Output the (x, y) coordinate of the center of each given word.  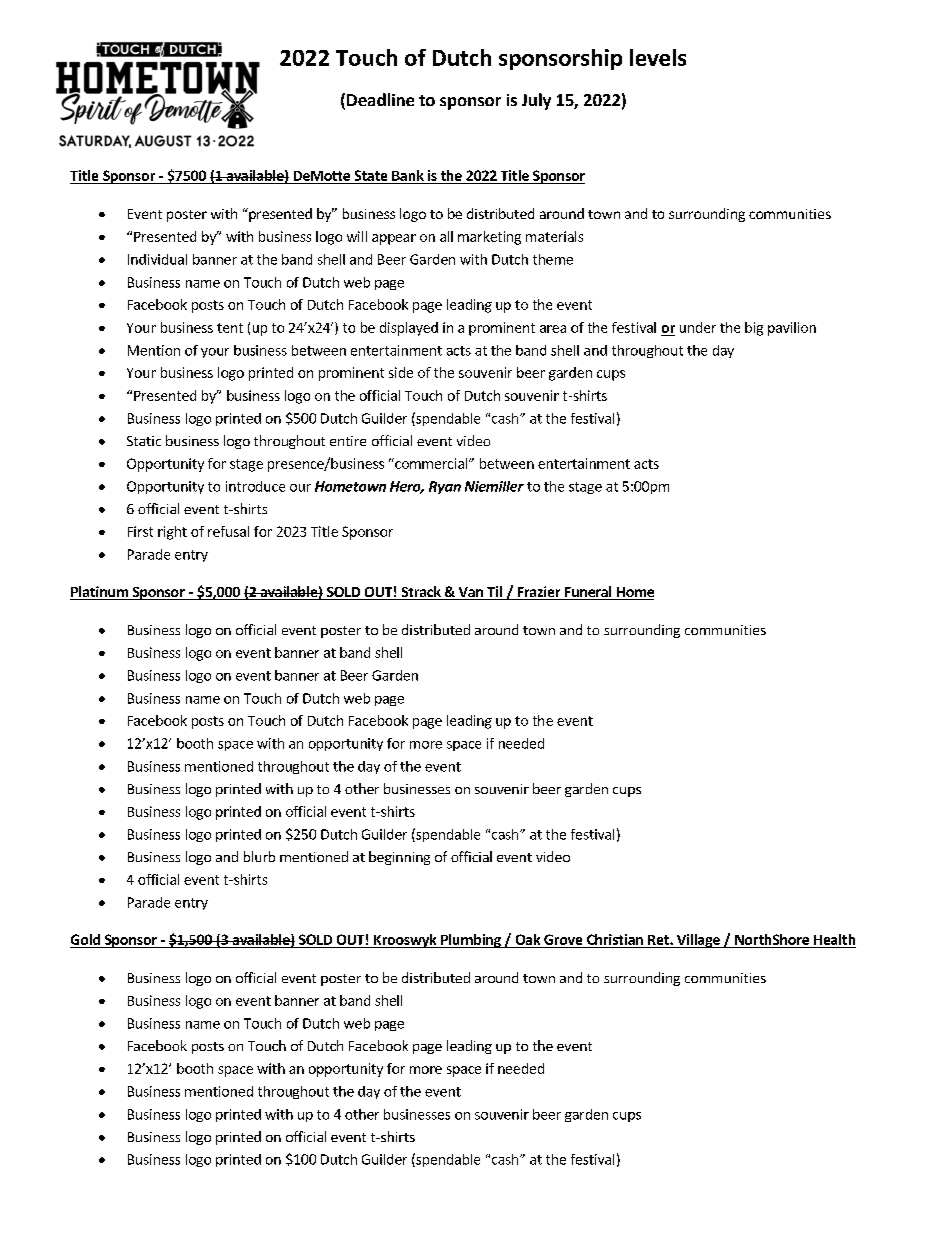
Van (470, 593)
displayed (409, 329)
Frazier (539, 593)
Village (698, 941)
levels (658, 57)
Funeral (588, 593)
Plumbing (471, 941)
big (754, 329)
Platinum (100, 593)
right (172, 533)
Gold (85, 939)
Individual (157, 259)
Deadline (380, 99)
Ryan (445, 487)
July (536, 101)
